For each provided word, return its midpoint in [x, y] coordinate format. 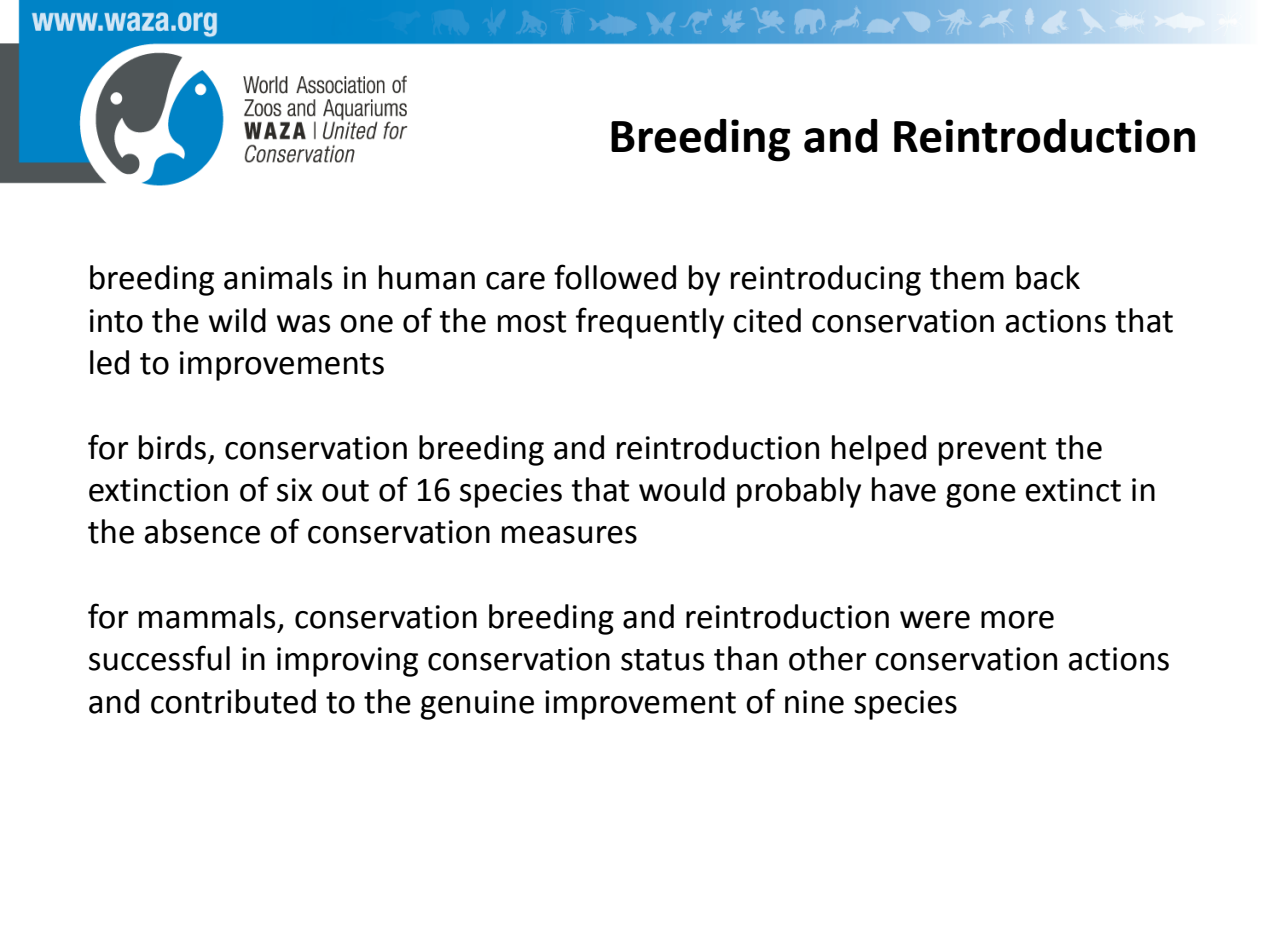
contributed [233, 701]
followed [615, 277]
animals [278, 277]
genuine [477, 705]
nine [814, 702]
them [967, 277]
